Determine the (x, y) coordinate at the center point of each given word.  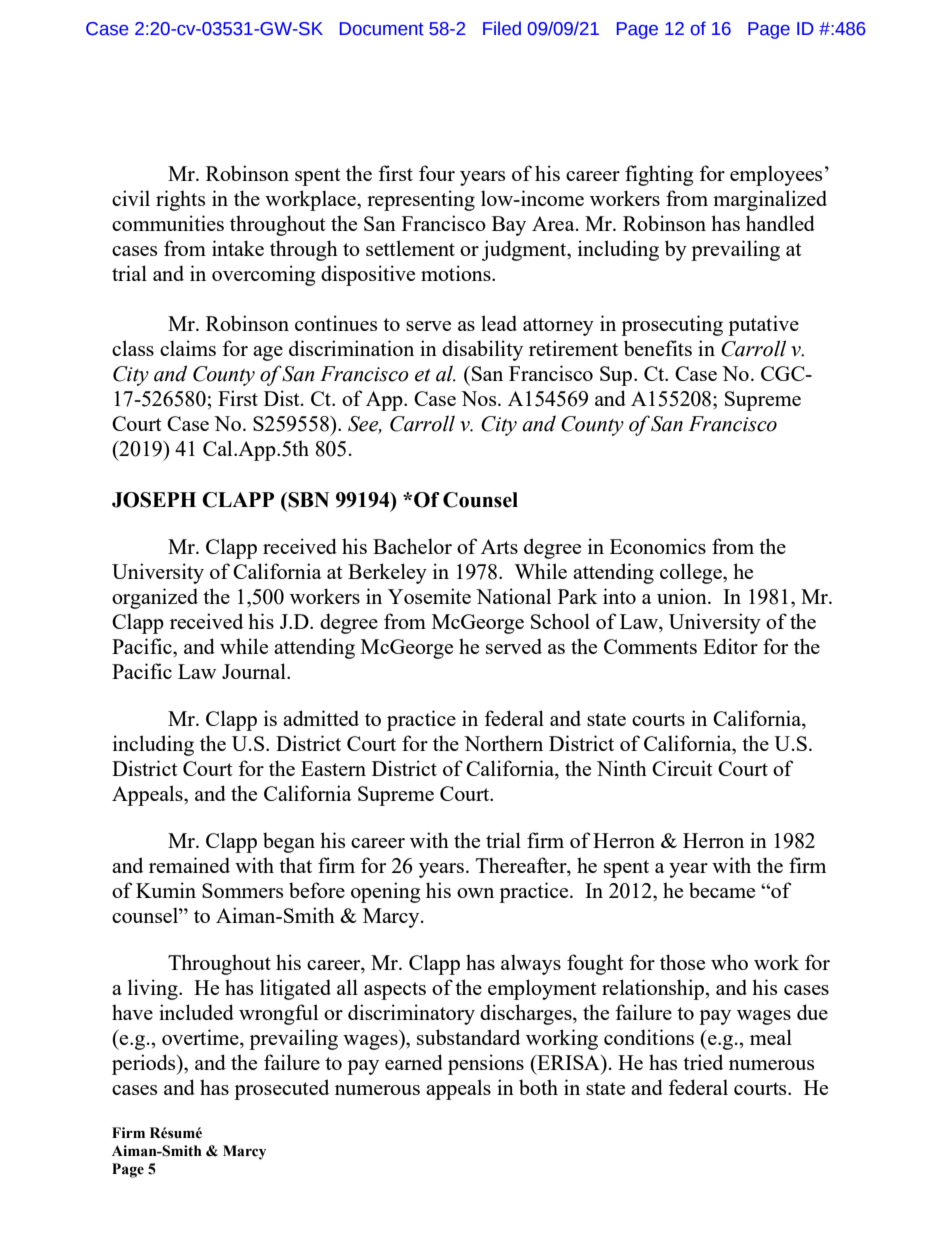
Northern (503, 743)
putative (763, 325)
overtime (201, 1038)
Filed (502, 28)
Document (382, 29)
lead (499, 323)
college (692, 573)
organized (155, 598)
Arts (499, 546)
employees (776, 175)
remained (189, 865)
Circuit (682, 768)
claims (188, 348)
